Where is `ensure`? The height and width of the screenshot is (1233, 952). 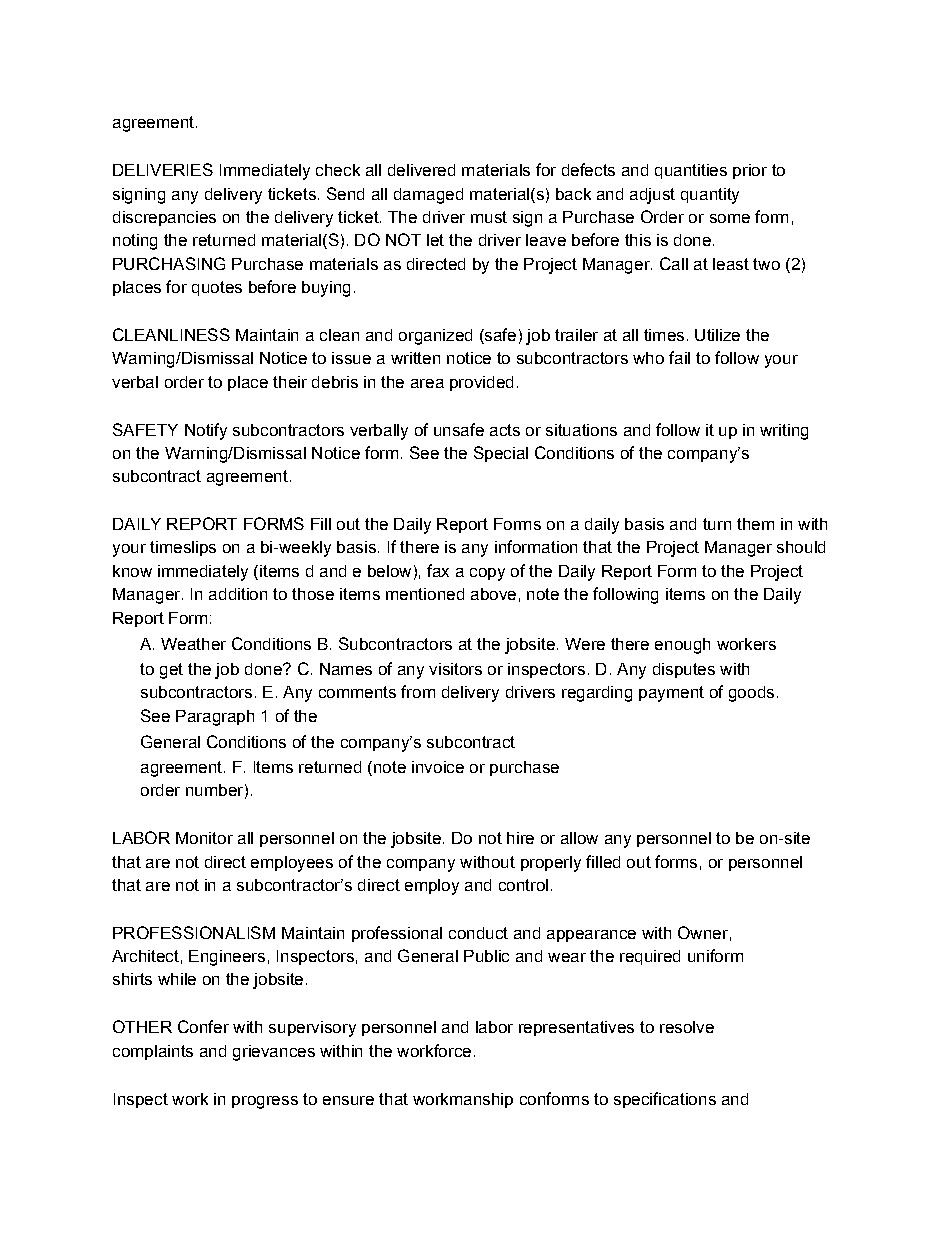 ensure is located at coordinates (348, 1100).
